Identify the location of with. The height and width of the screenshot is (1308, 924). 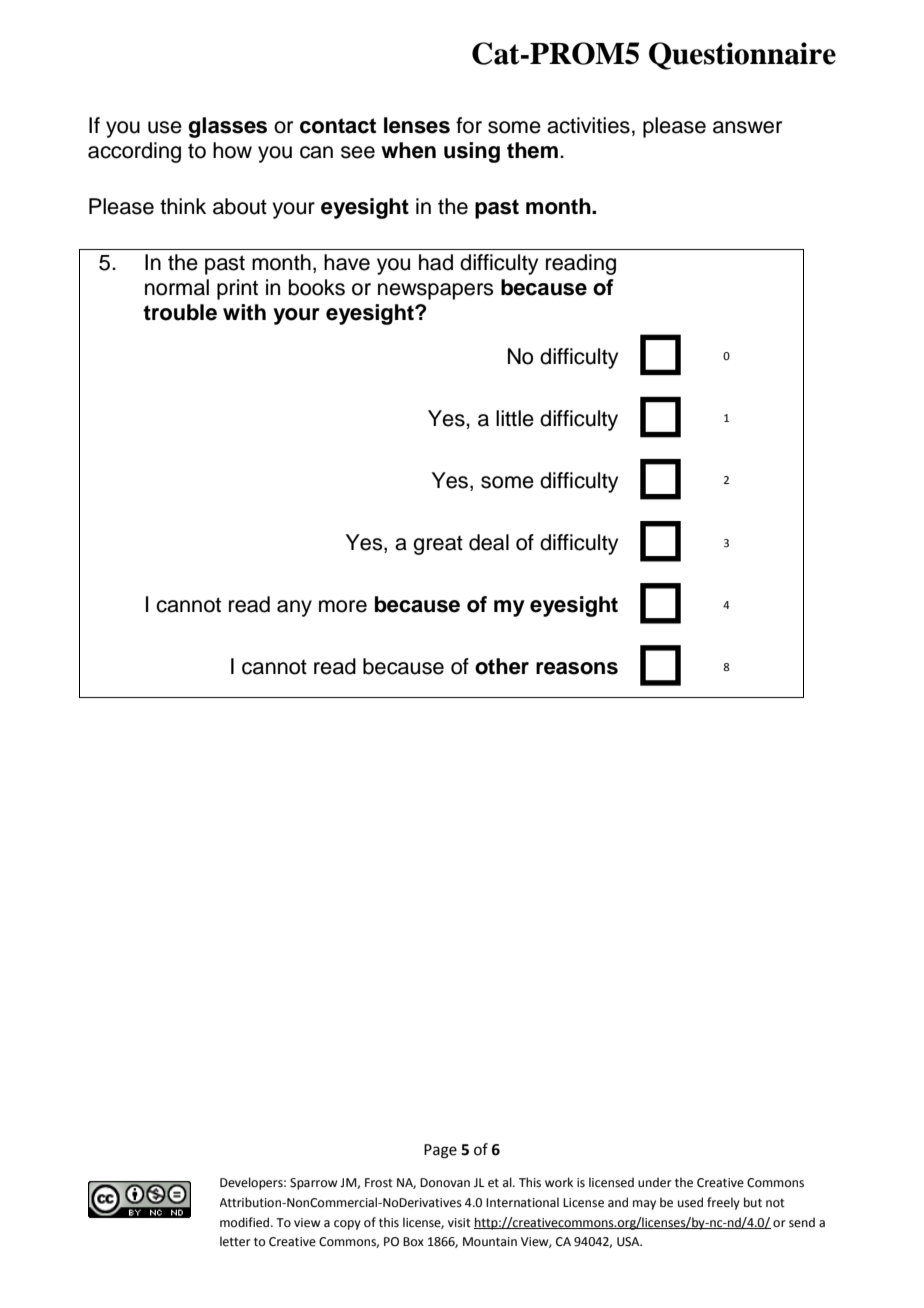
(244, 312).
